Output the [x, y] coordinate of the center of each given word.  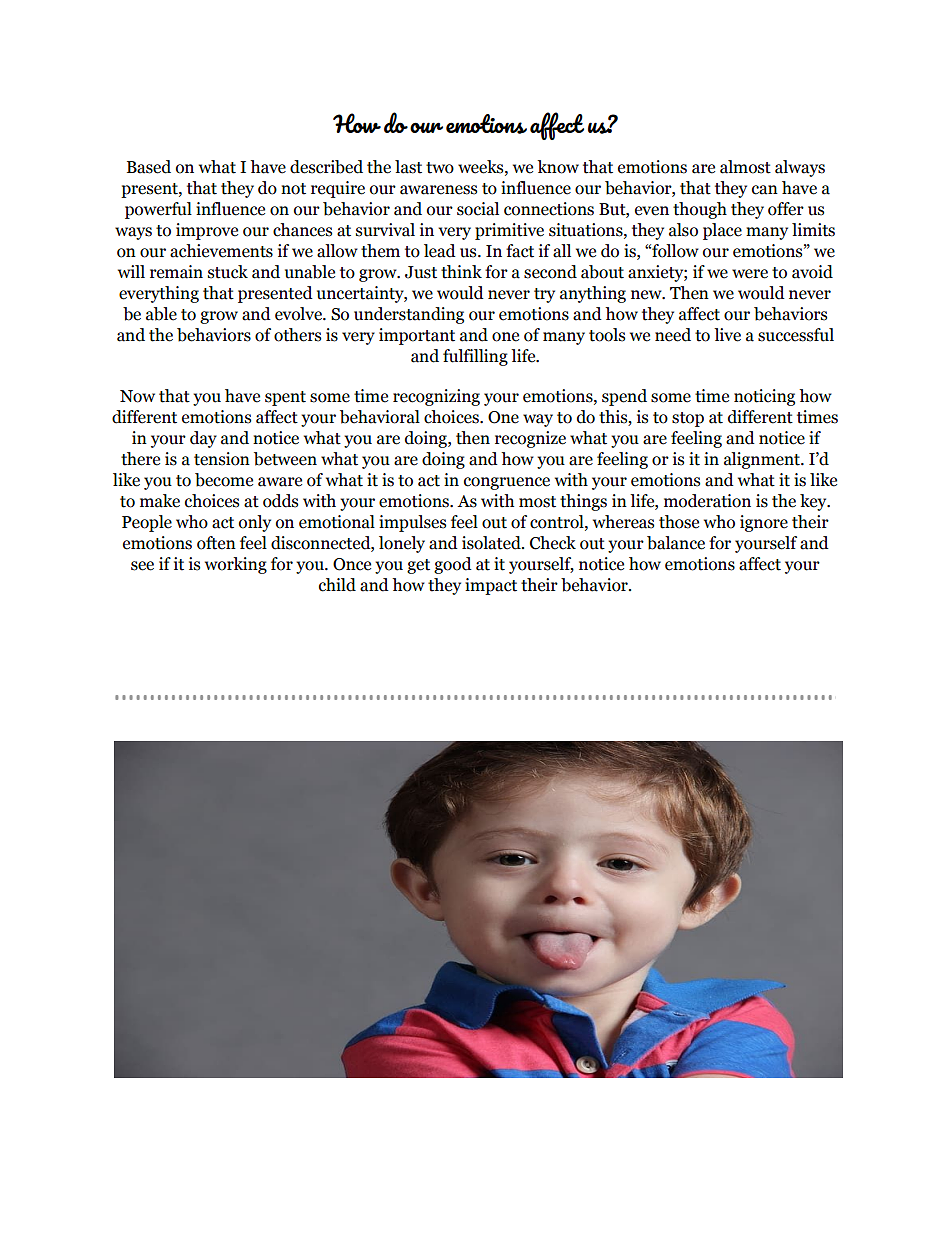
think [461, 272]
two [440, 168]
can [765, 190]
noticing [764, 397]
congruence [507, 483]
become [224, 480]
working [236, 565]
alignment [763, 460]
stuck [228, 272]
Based [149, 167]
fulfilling [475, 357]
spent [285, 398]
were [750, 274]
